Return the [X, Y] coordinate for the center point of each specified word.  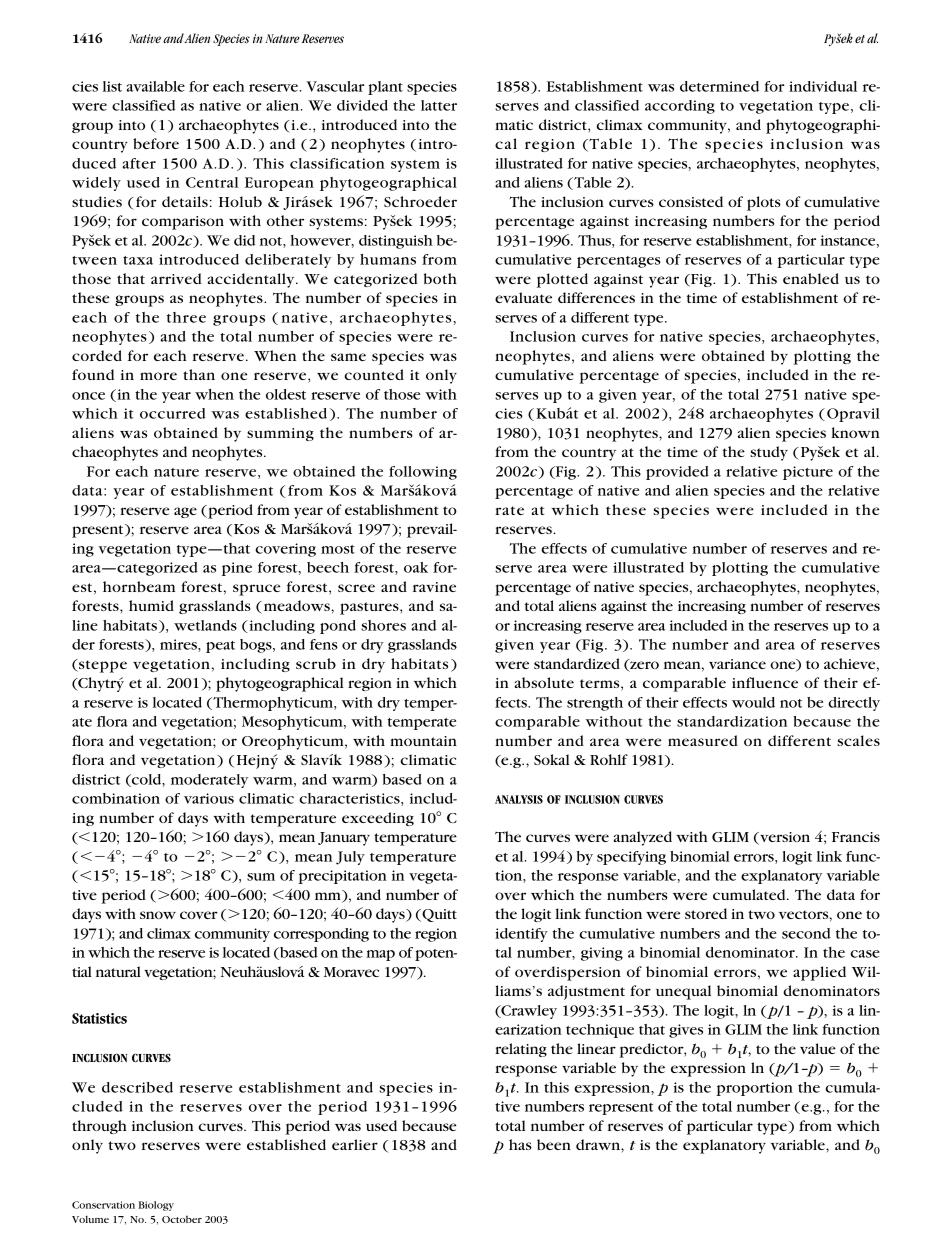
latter [439, 105]
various [209, 798]
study [769, 453]
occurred [173, 413]
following [423, 473]
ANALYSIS [519, 799]
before [156, 143]
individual [823, 86]
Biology [156, 1206]
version [784, 838]
